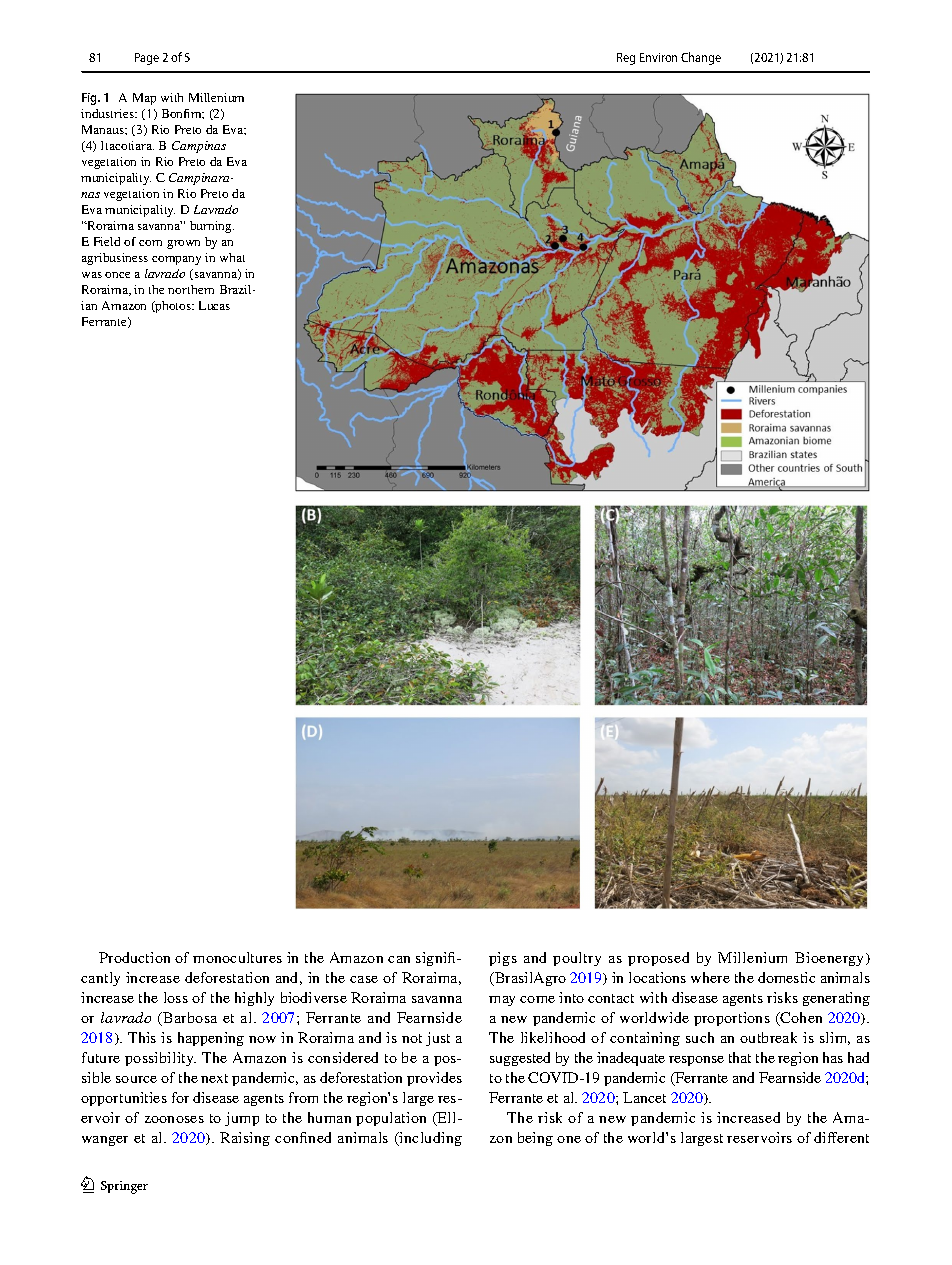 The height and width of the screenshot is (1265, 952). Describe the element at coordinates (134, 957) in the screenshot. I see `Production` at that location.
